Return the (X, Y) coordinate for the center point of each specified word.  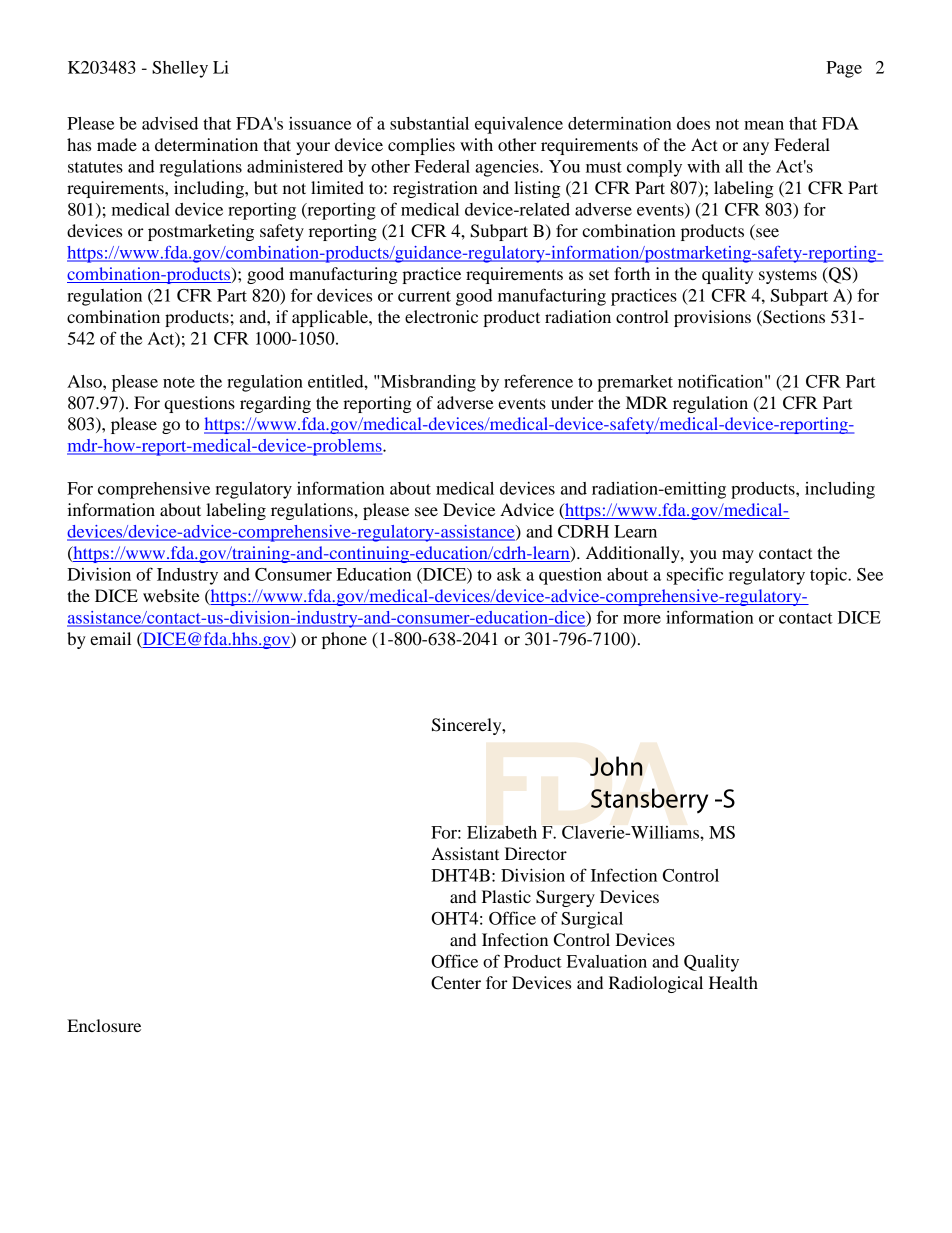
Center (456, 983)
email (110, 638)
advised (170, 123)
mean (764, 125)
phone (344, 640)
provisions (712, 318)
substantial (429, 123)
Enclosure (104, 1025)
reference (538, 381)
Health (733, 982)
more (642, 619)
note (179, 382)
